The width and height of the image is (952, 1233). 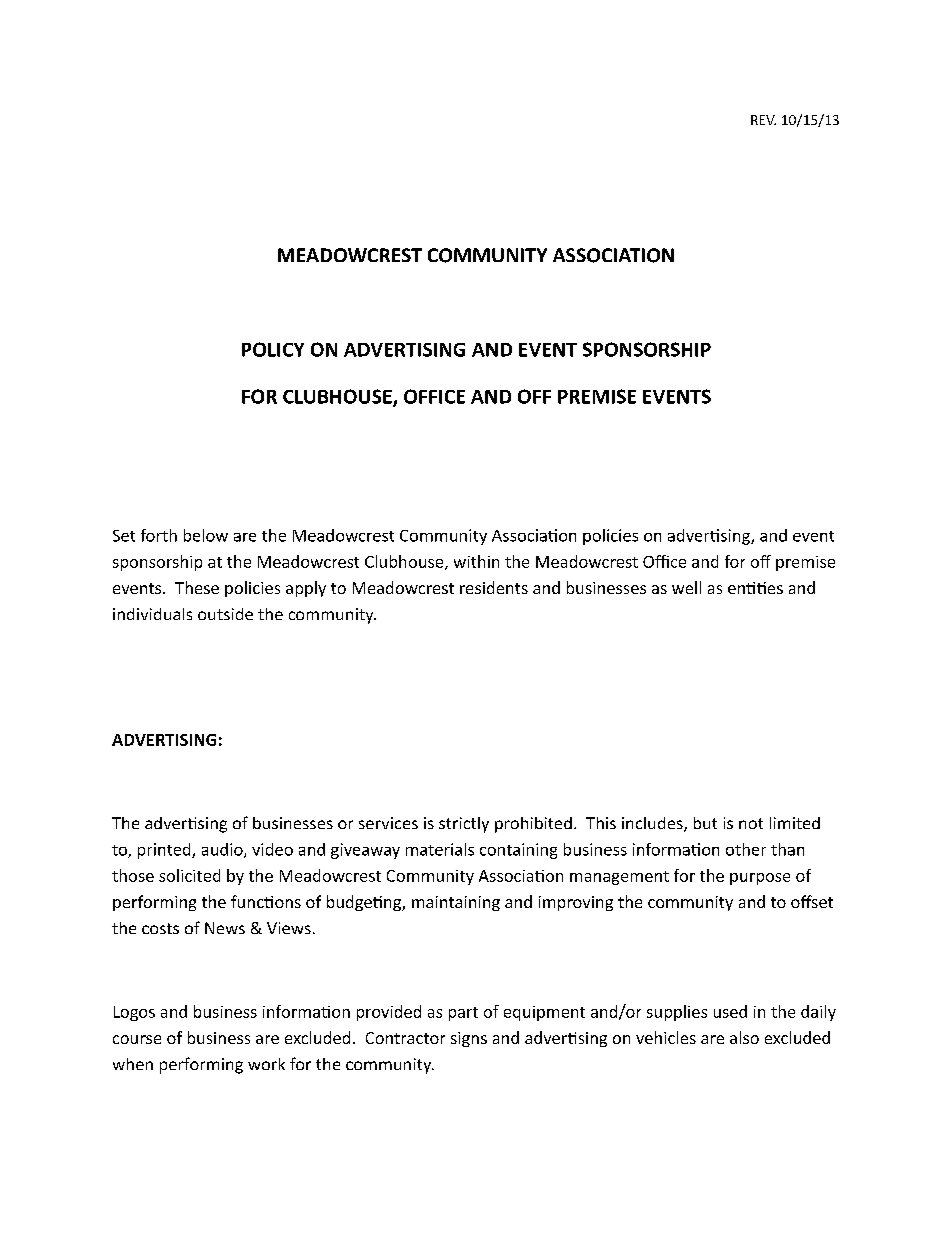 What do you see at coordinates (206, 535) in the image?
I see `below` at bounding box center [206, 535].
